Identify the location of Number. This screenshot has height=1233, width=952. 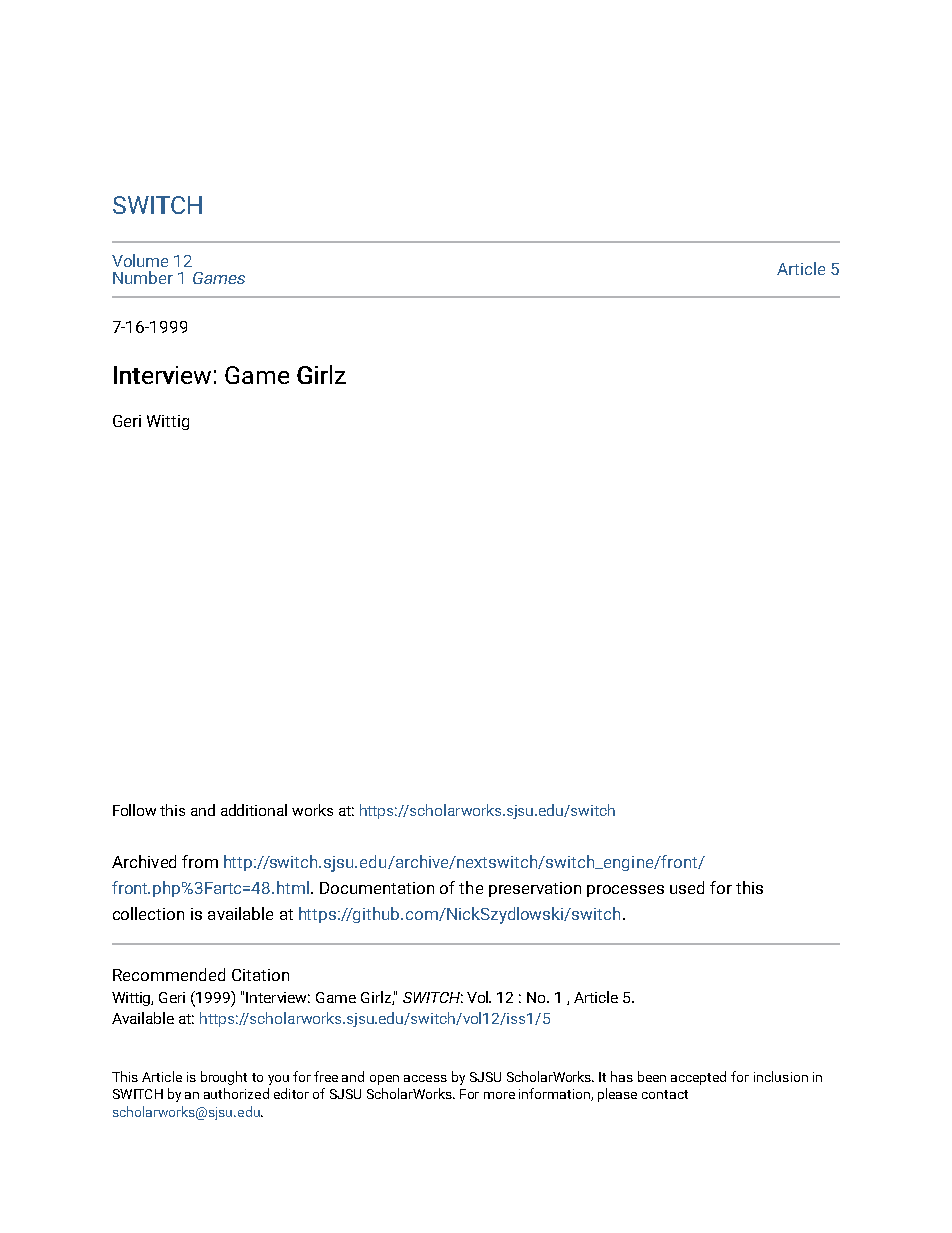
(143, 277).
